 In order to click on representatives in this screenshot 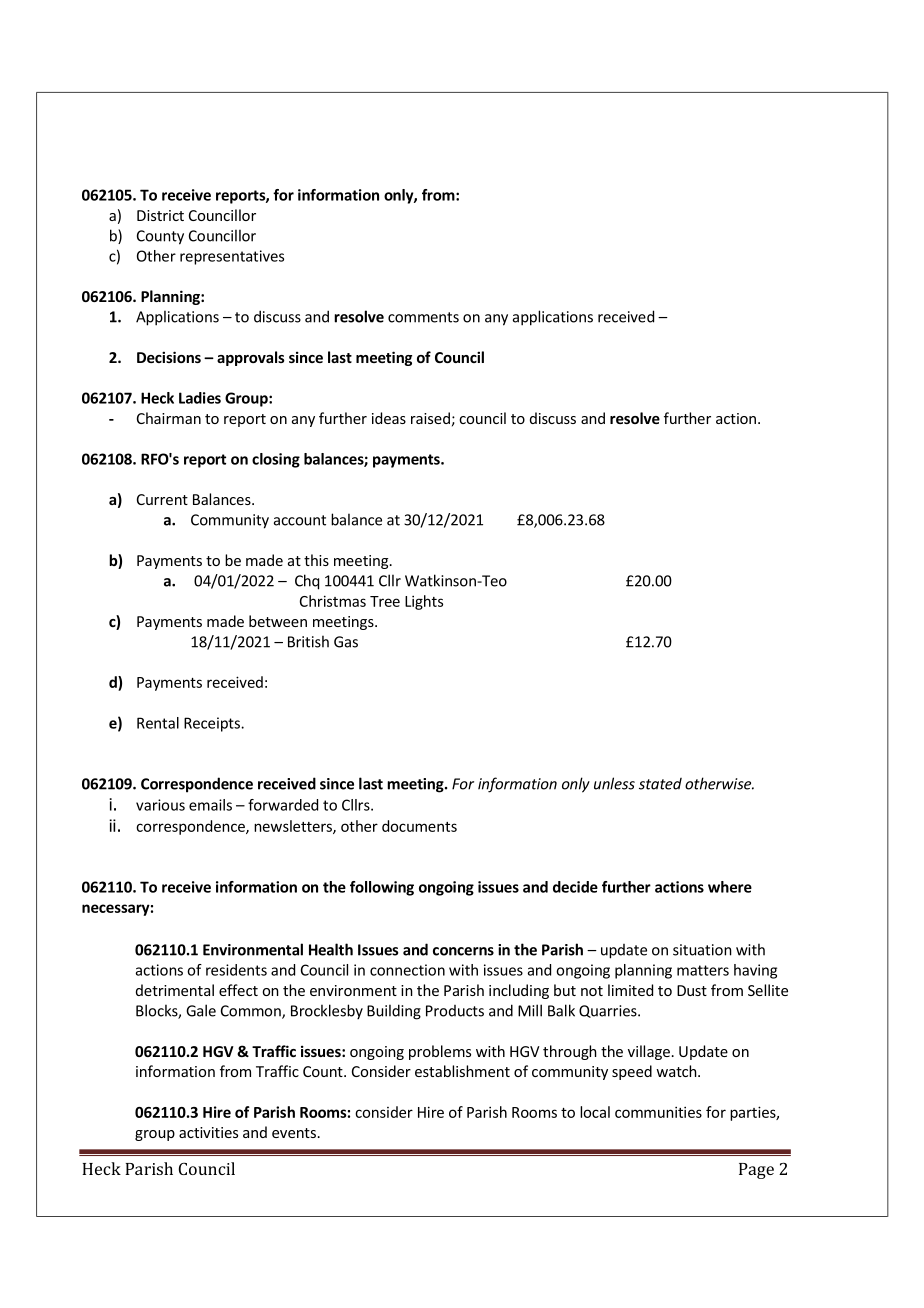, I will do `click(232, 257)`.
